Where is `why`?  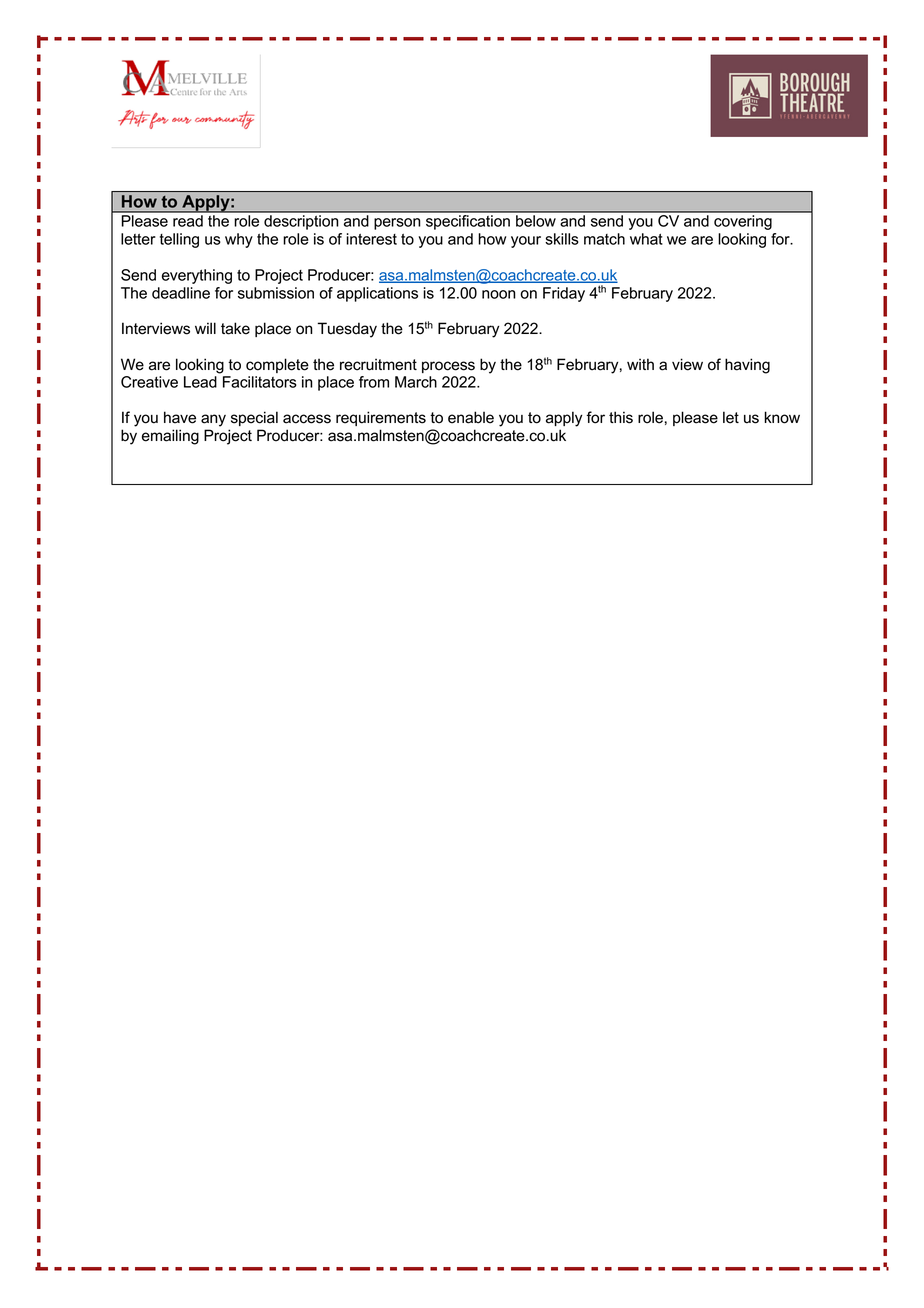 why is located at coordinates (239, 240).
